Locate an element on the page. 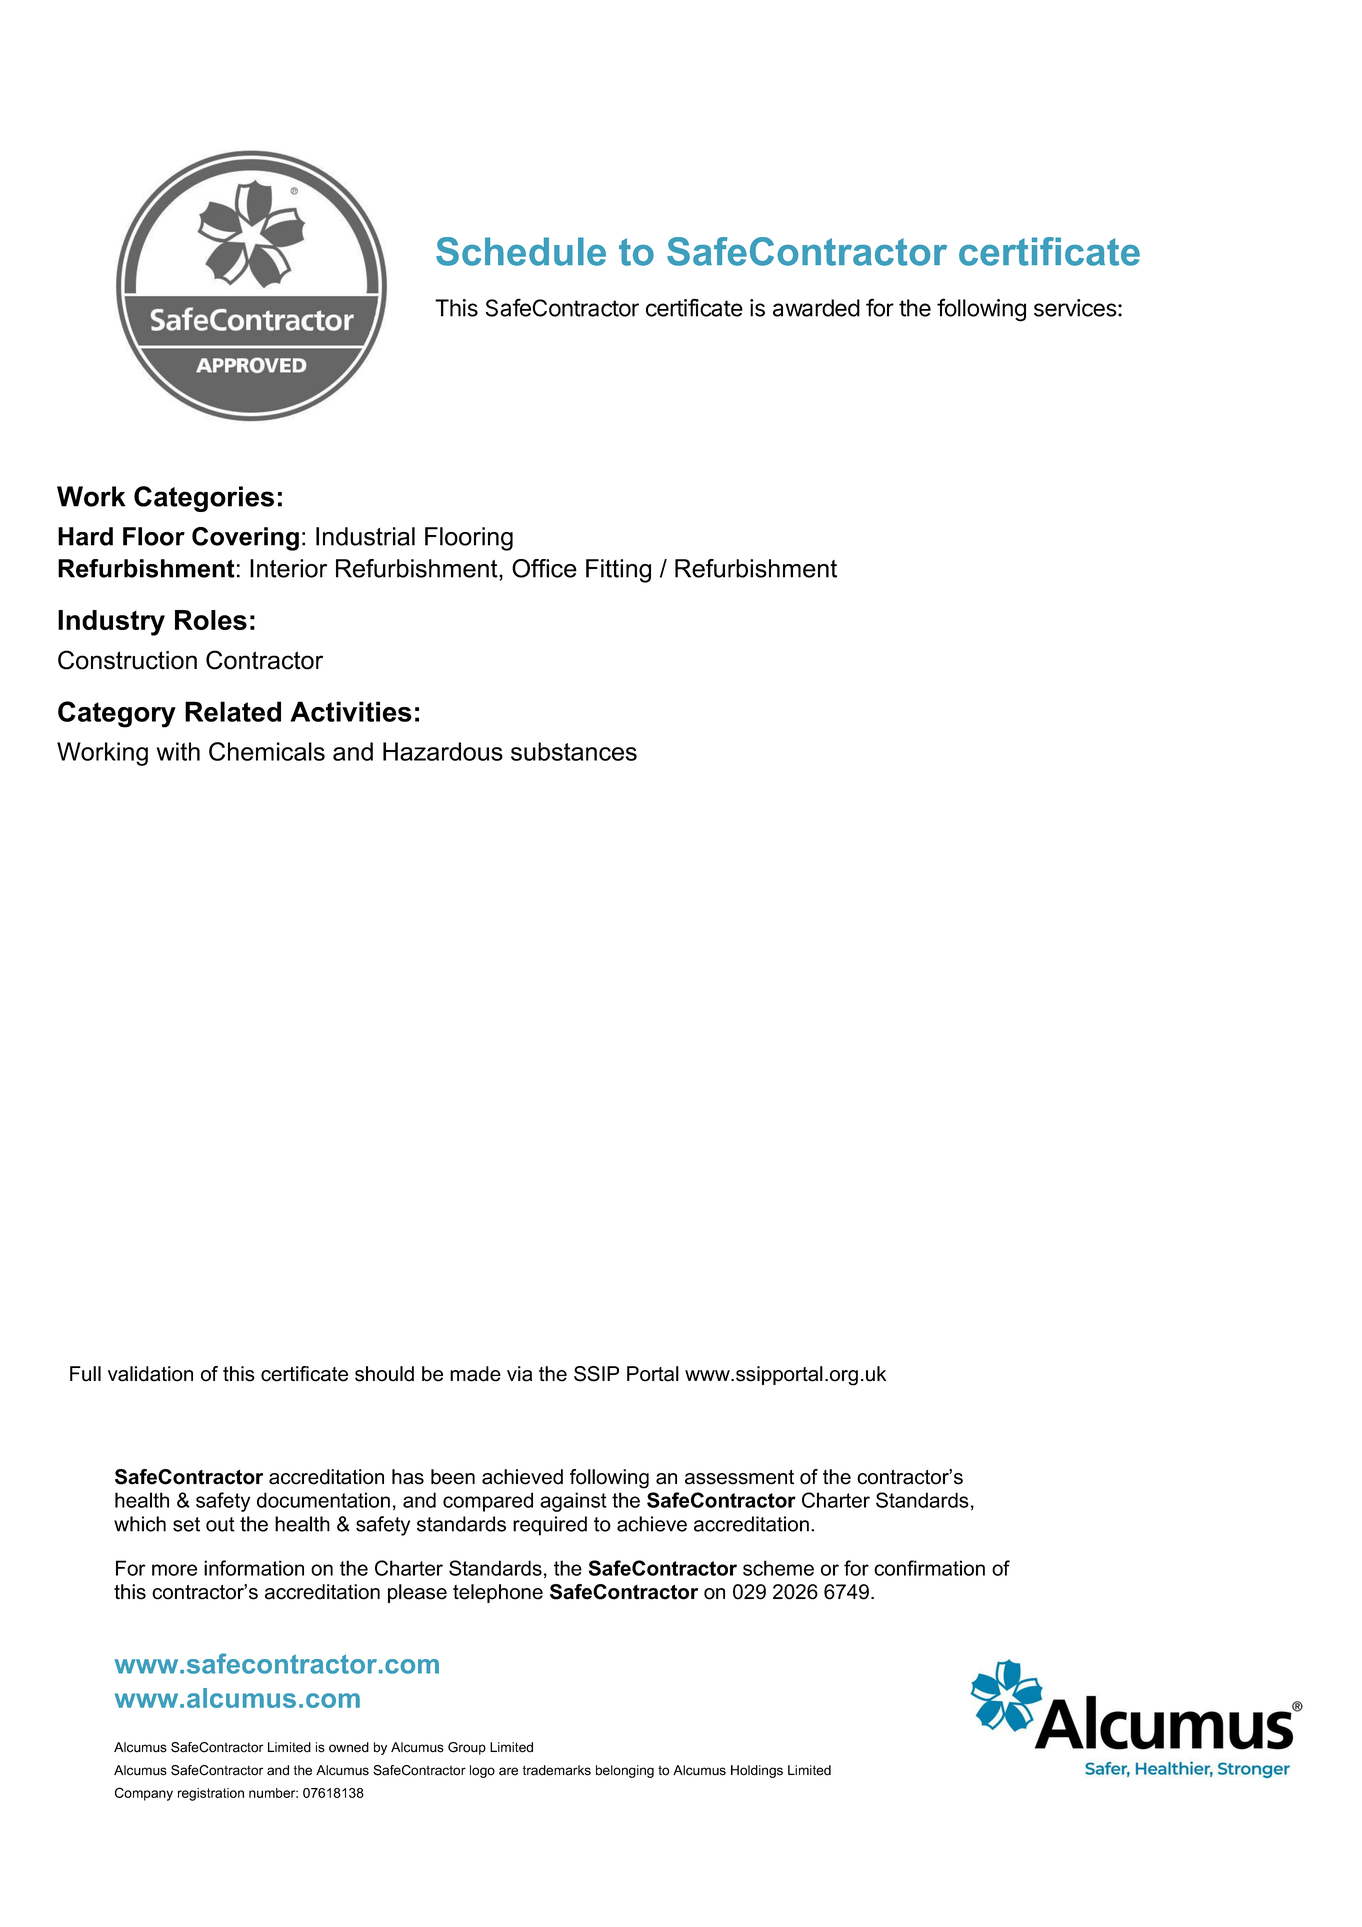 The width and height of the page is (1362, 1927). Categories is located at coordinates (204, 499).
